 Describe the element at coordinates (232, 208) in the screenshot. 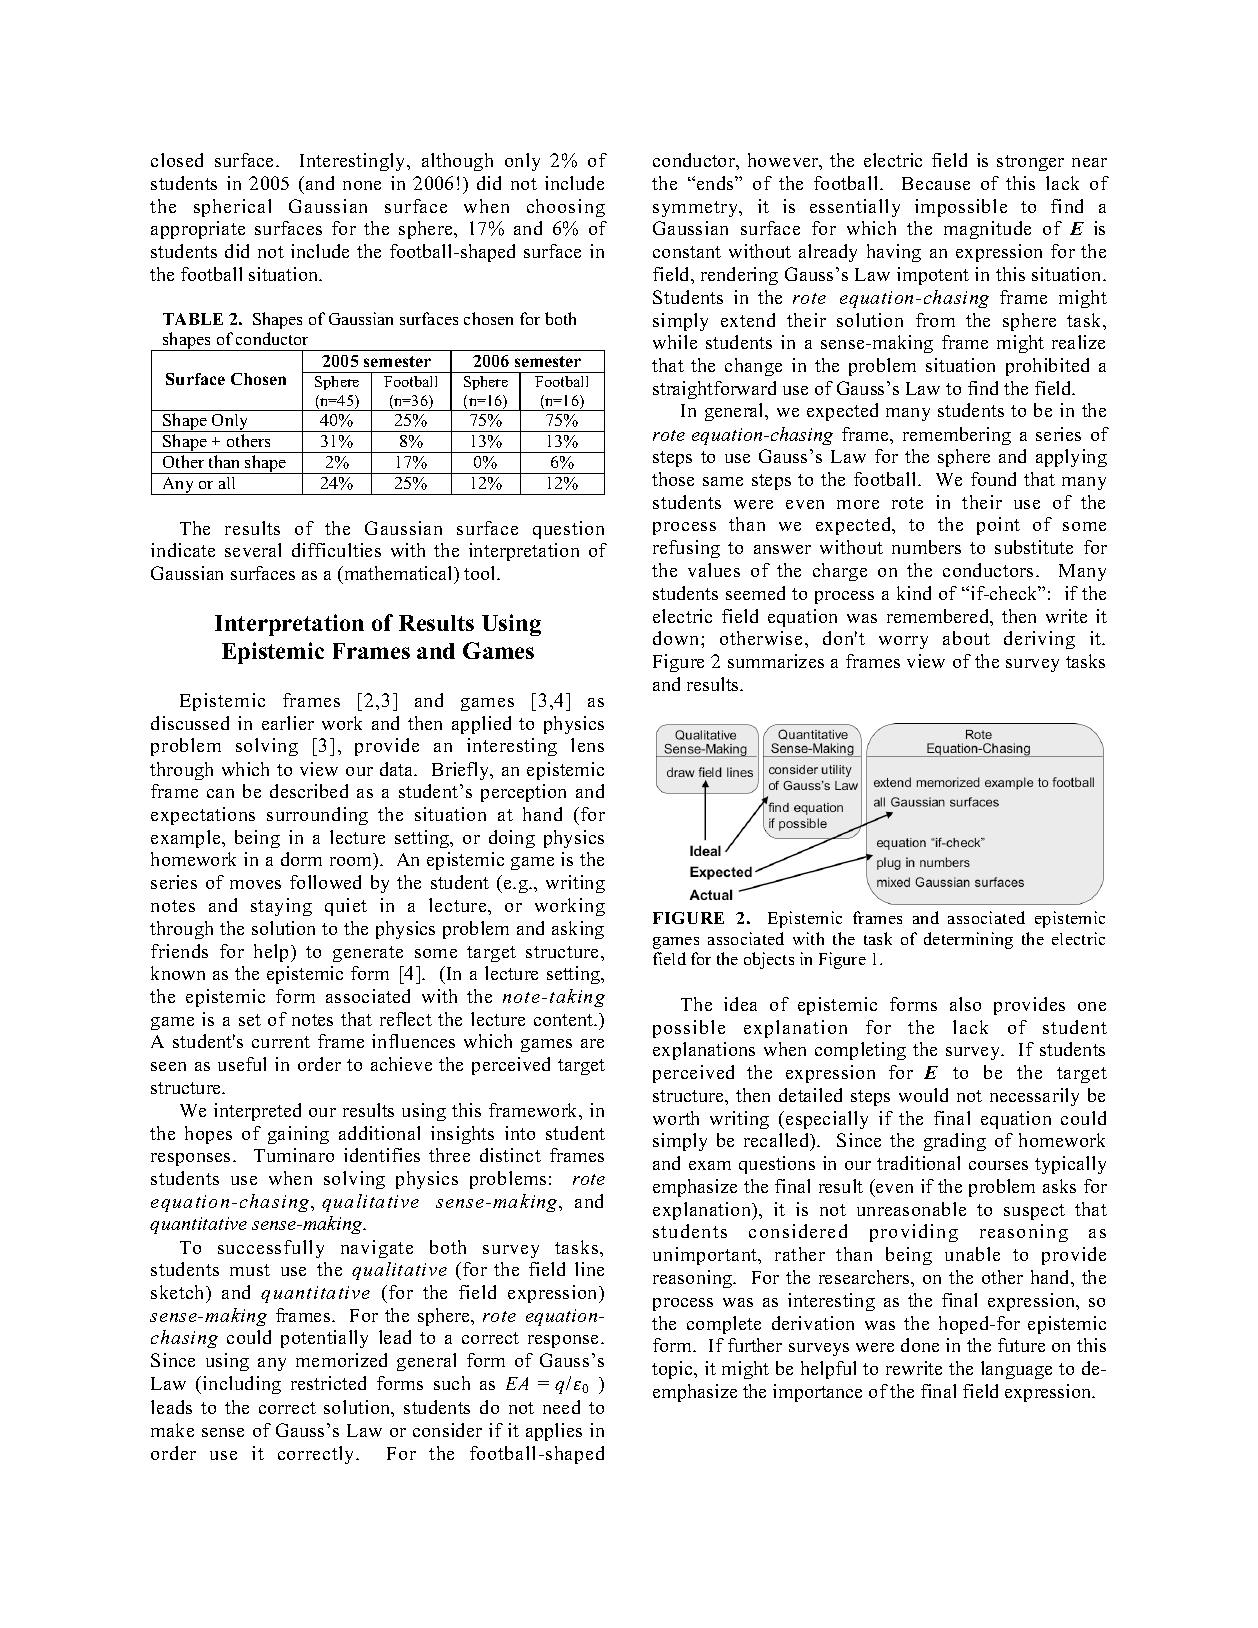

I see `spherical` at that location.
